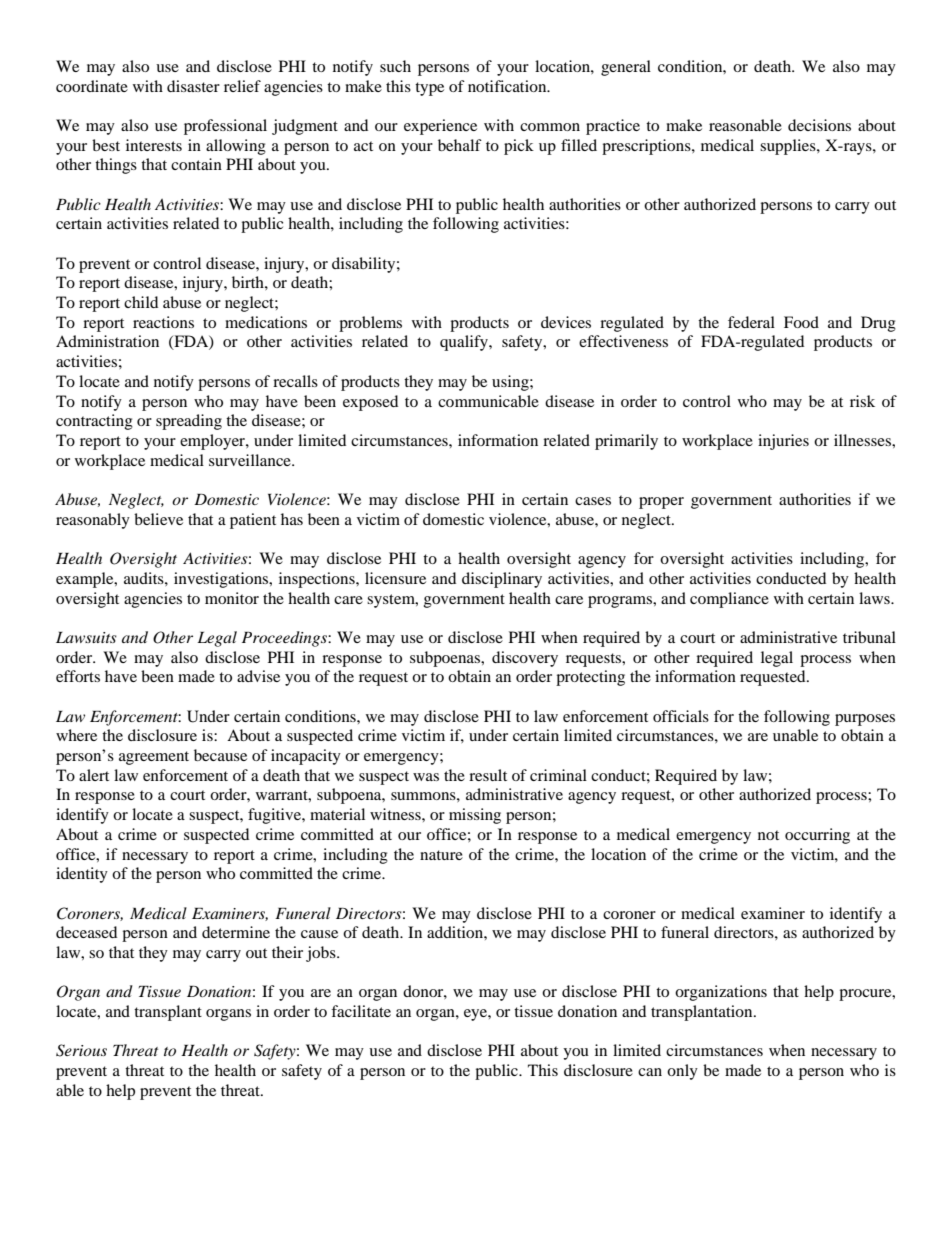 Image resolution: width=952 pixels, height=1233 pixels. I want to click on disciplinary, so click(502, 580).
